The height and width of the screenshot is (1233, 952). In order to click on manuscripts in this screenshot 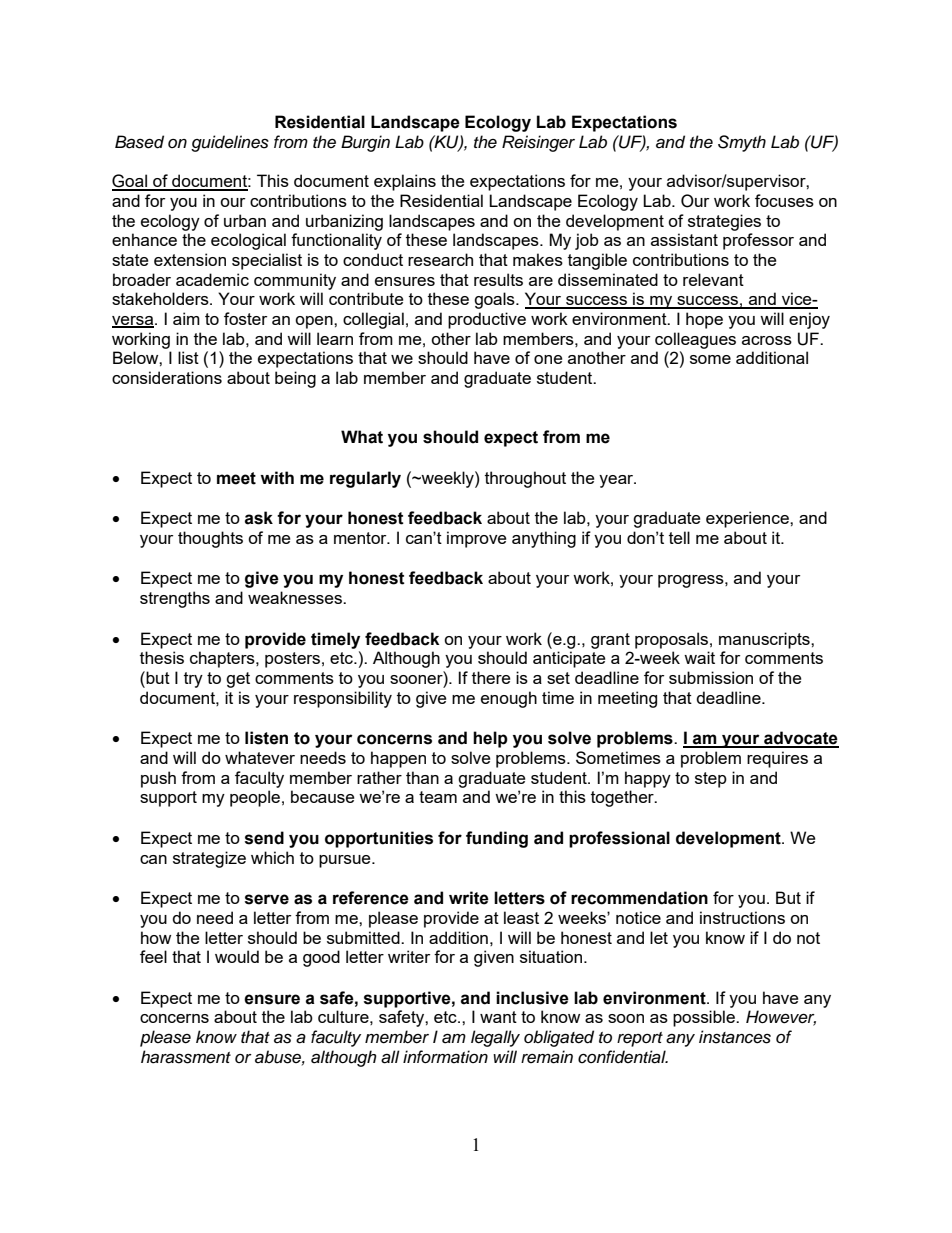, I will do `click(765, 640)`.
